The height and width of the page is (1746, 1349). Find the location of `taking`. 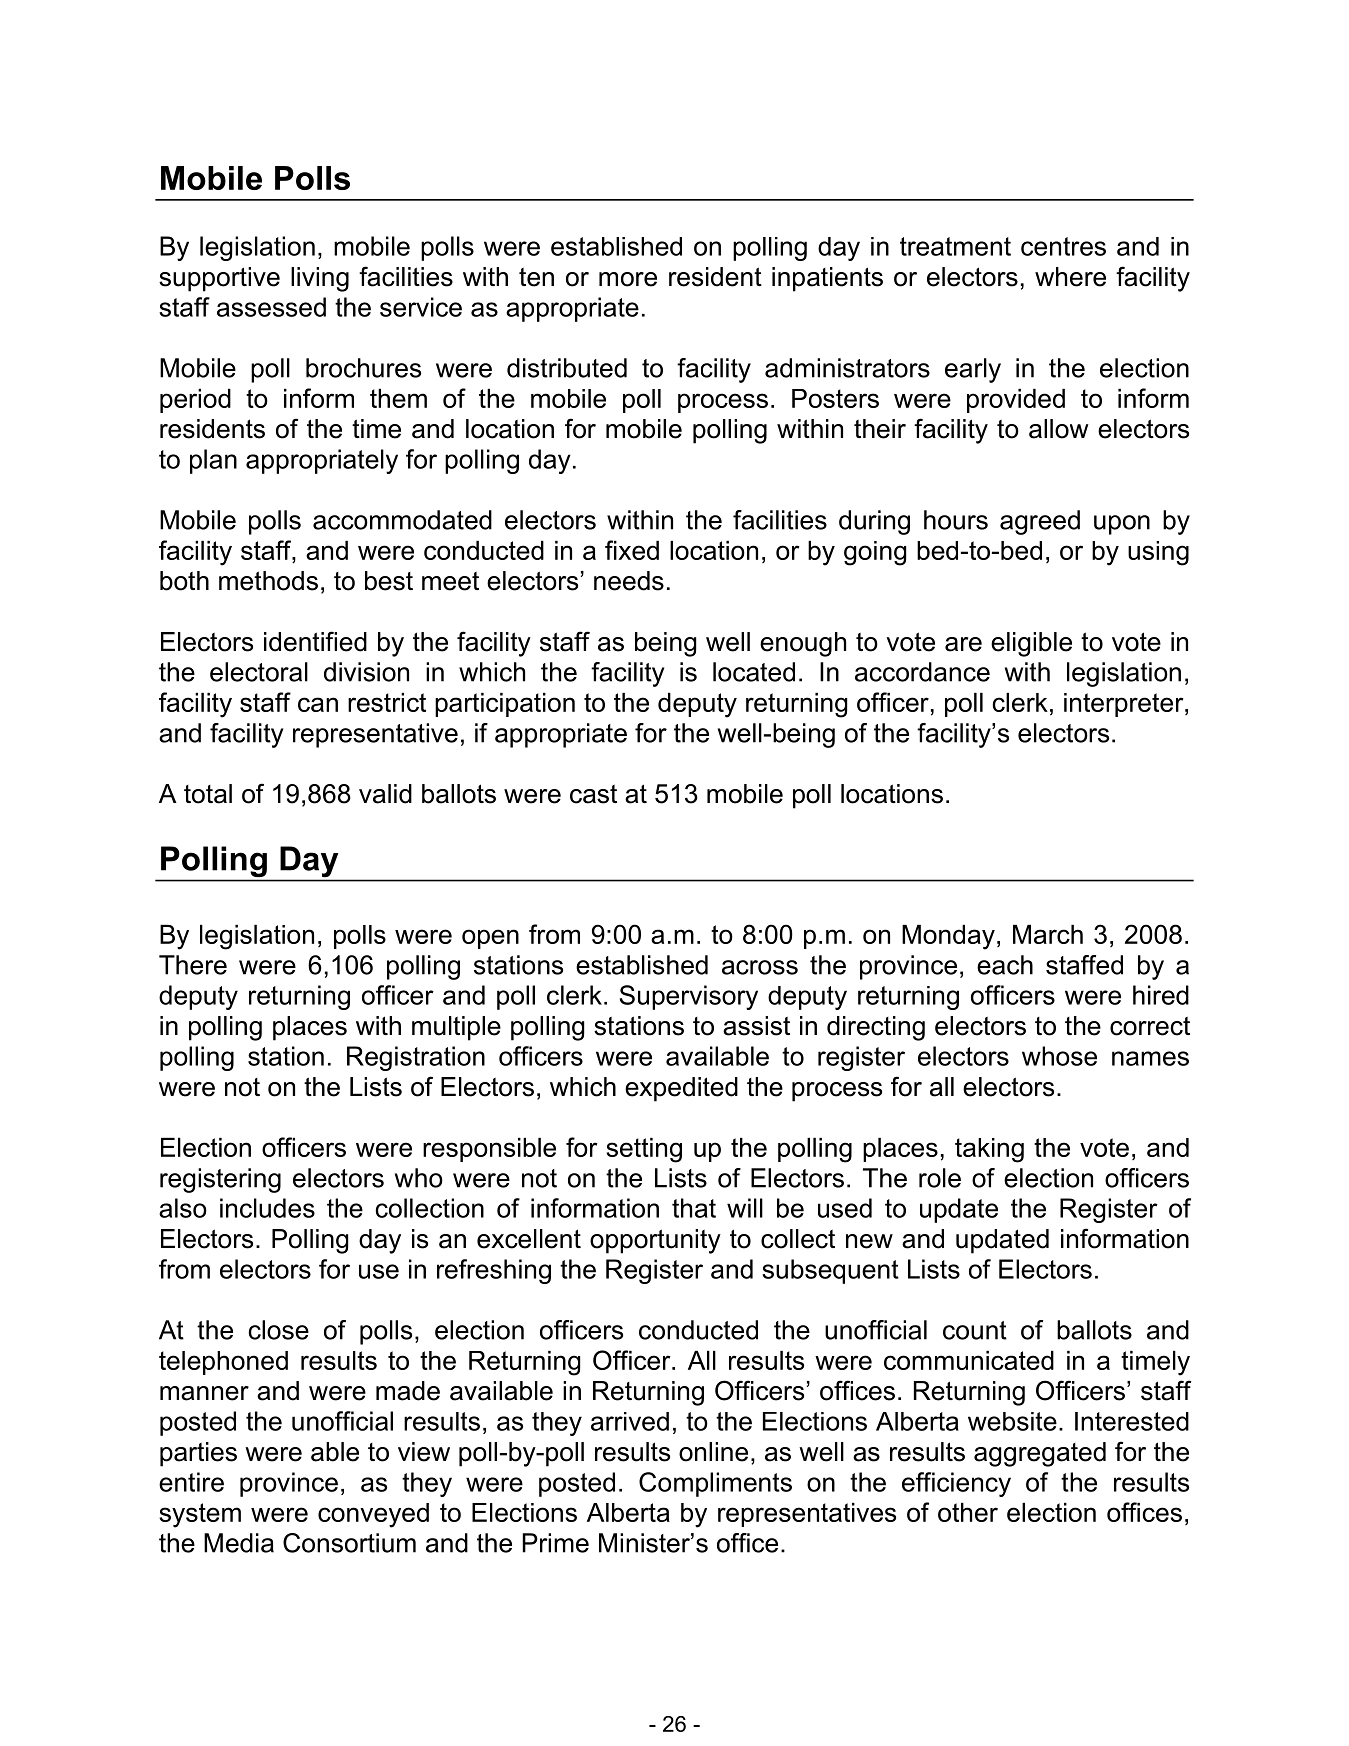

taking is located at coordinates (989, 1150).
